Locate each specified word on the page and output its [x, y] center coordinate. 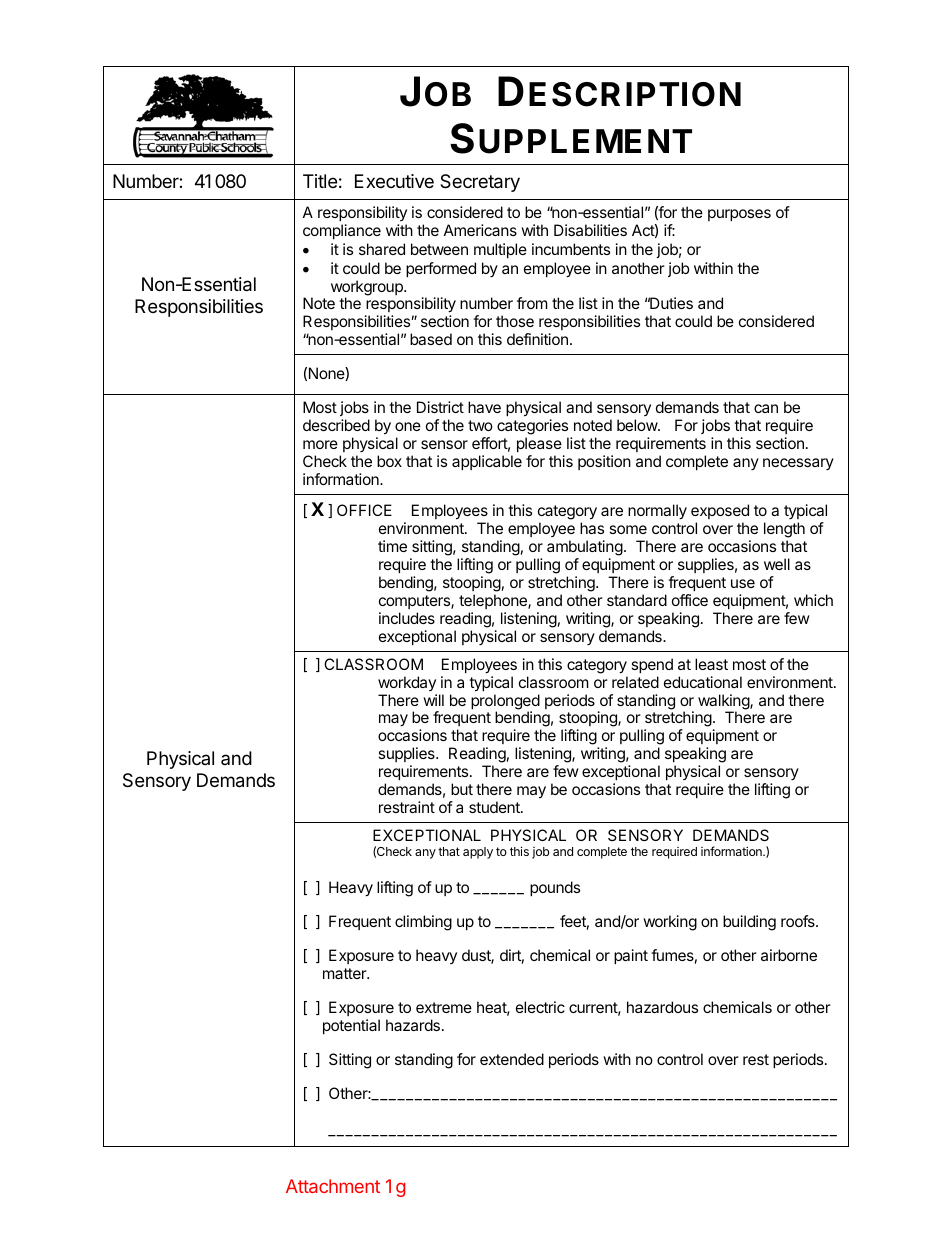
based [431, 339]
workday [407, 683]
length [784, 531]
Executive [394, 181]
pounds [555, 888]
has [592, 528]
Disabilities [590, 230]
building [749, 923]
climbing [423, 923]
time [392, 546]
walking [724, 703]
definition [537, 339]
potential [351, 1026]
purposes [739, 215]
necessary [798, 464]
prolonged [505, 703]
